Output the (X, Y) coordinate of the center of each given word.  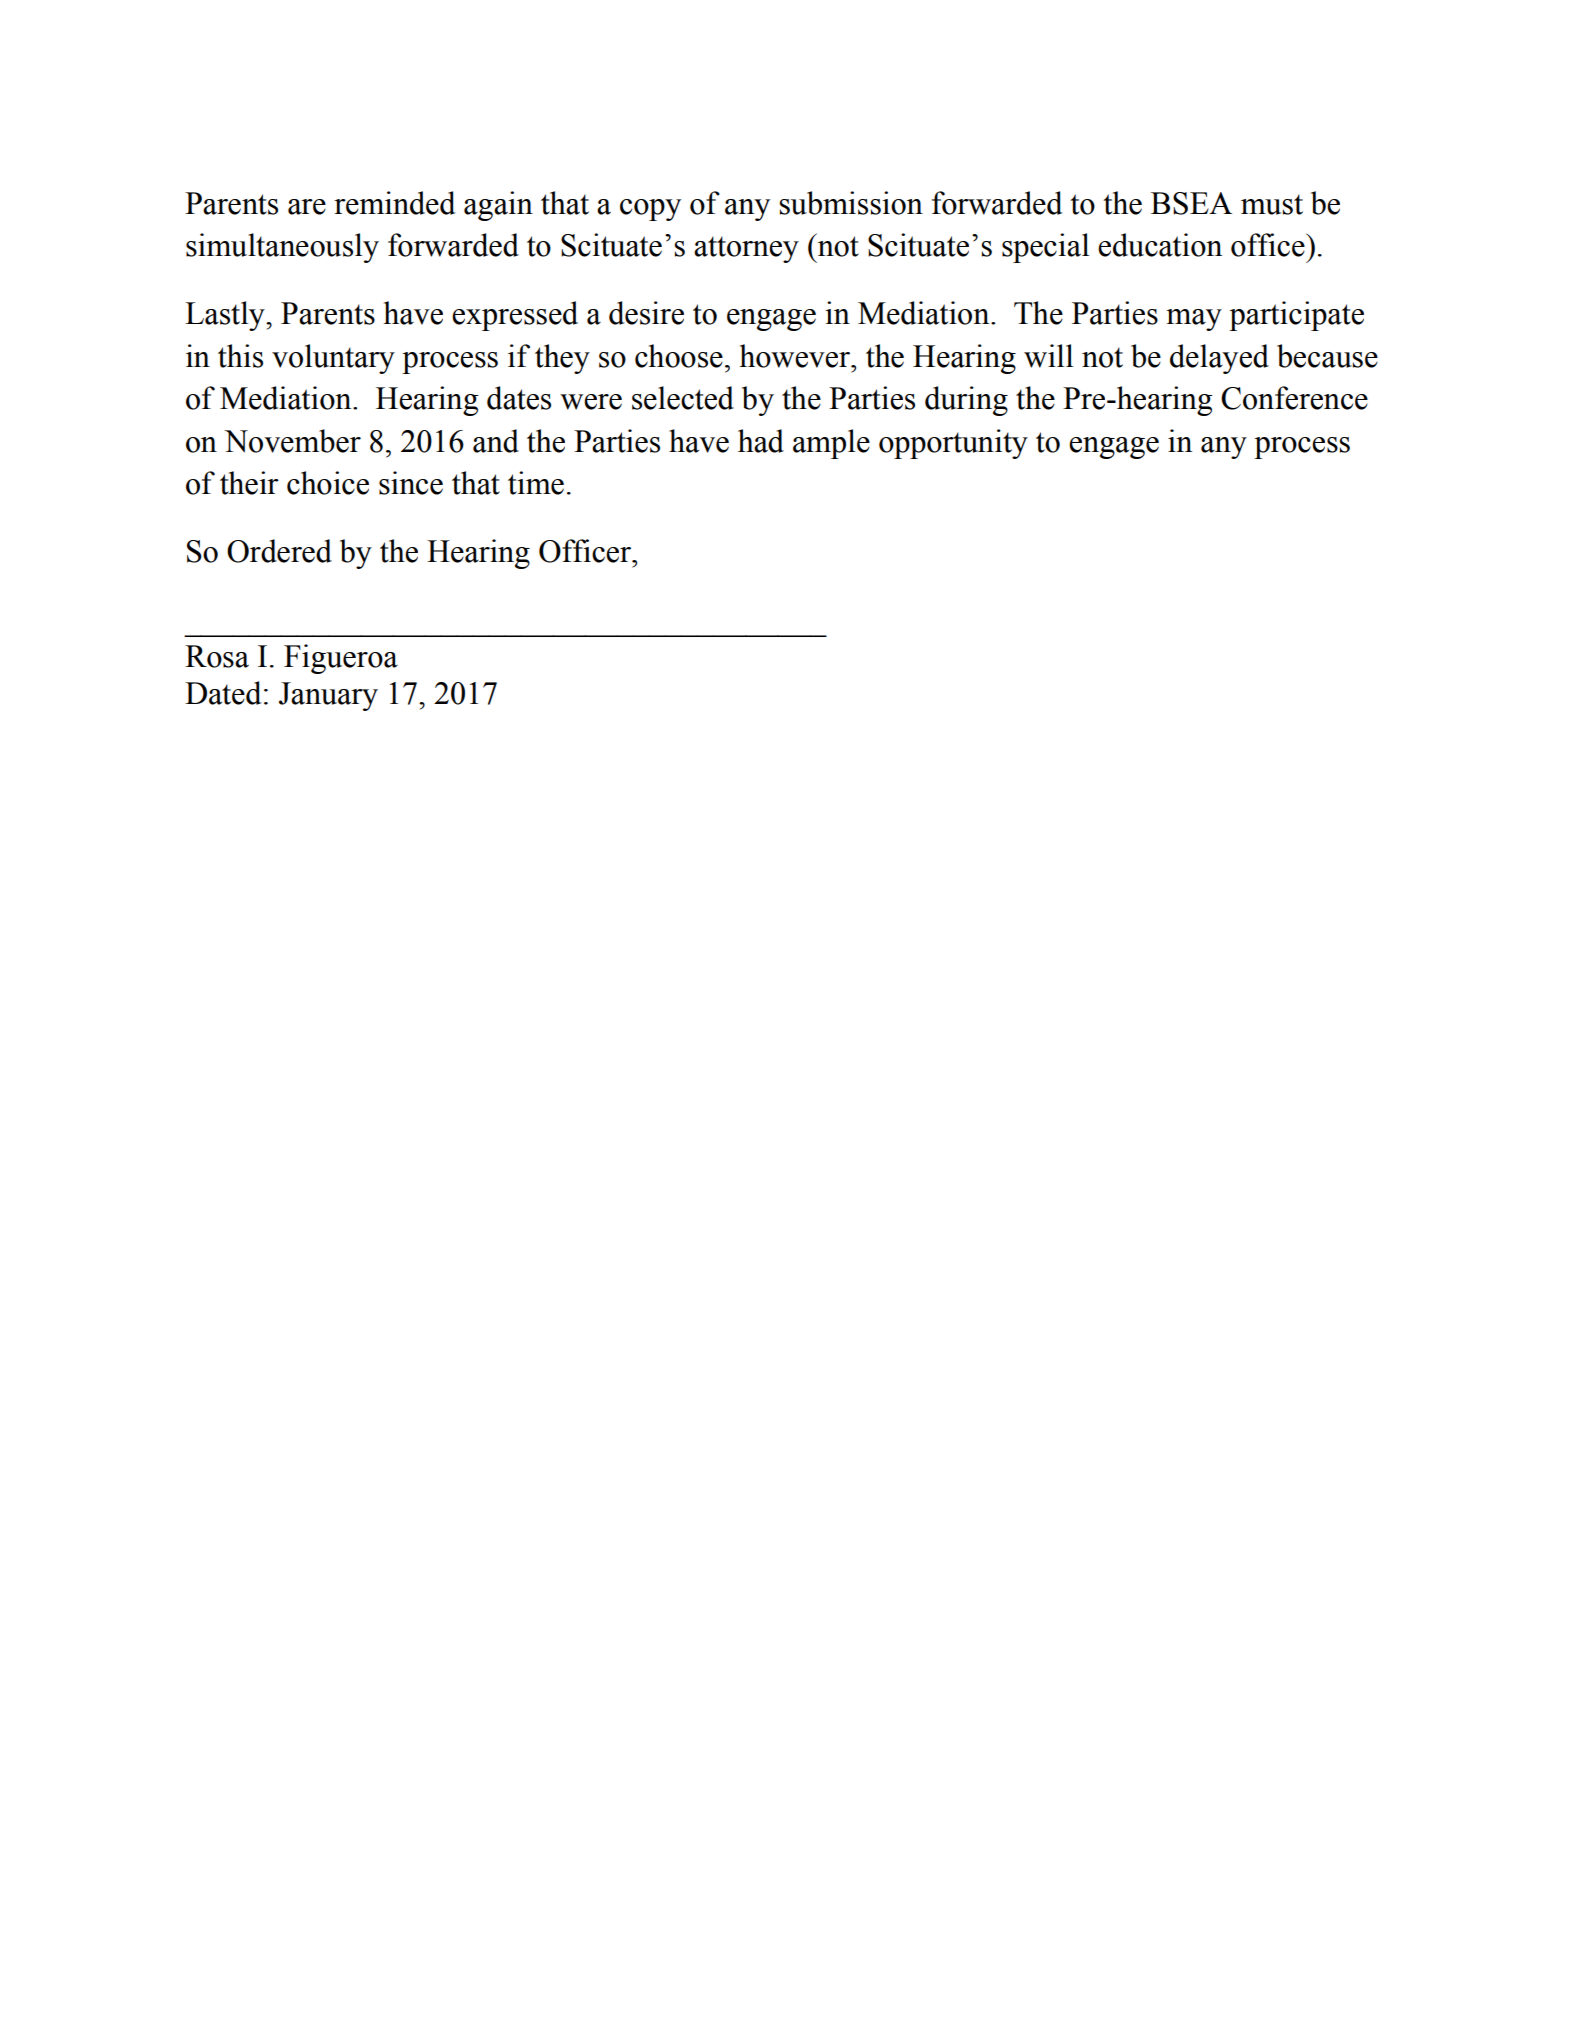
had (761, 441)
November (292, 441)
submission (851, 203)
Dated (223, 693)
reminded (394, 203)
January (328, 696)
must (1272, 204)
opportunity (953, 444)
